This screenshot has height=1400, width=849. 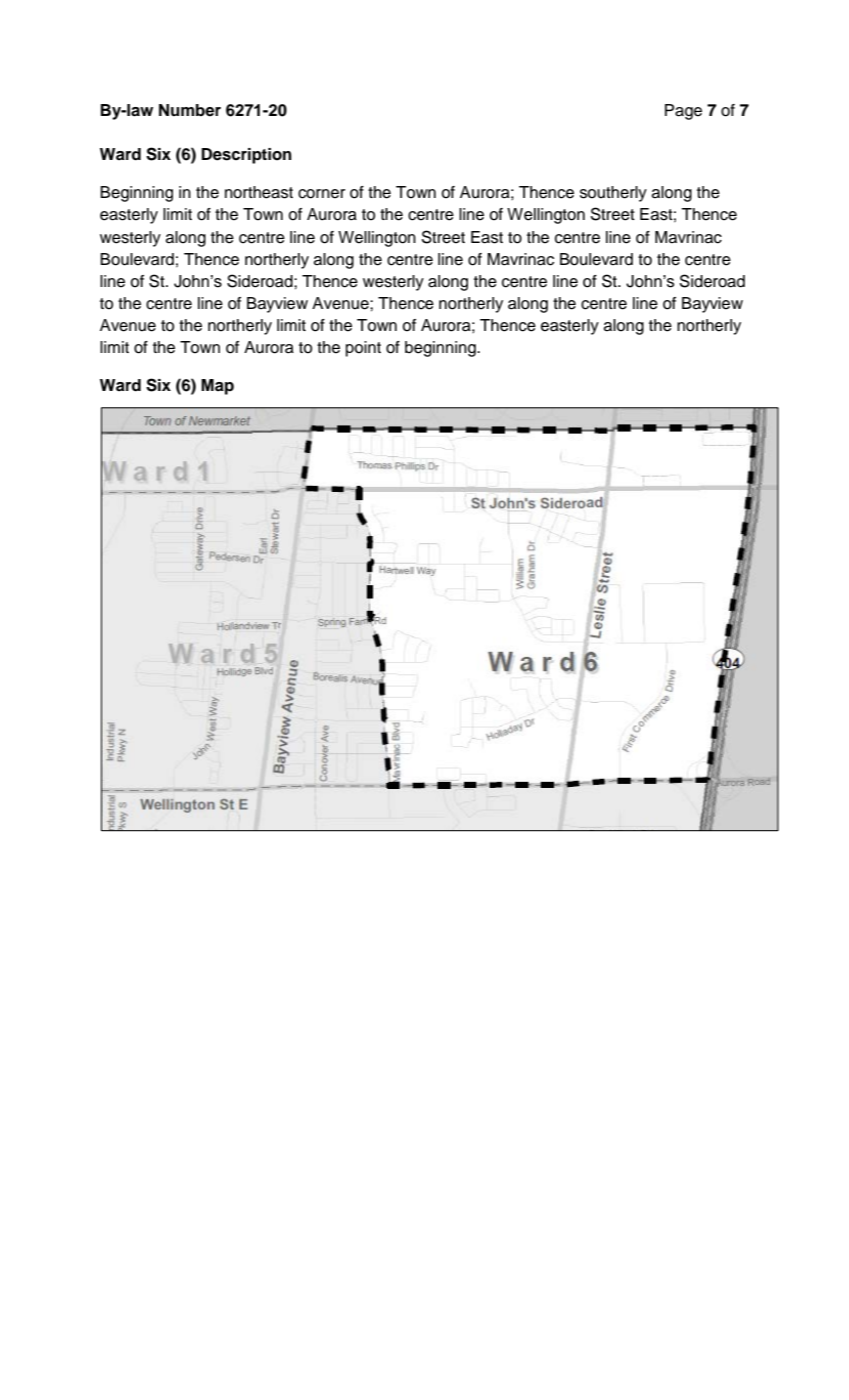 I want to click on corner, so click(x=321, y=194).
